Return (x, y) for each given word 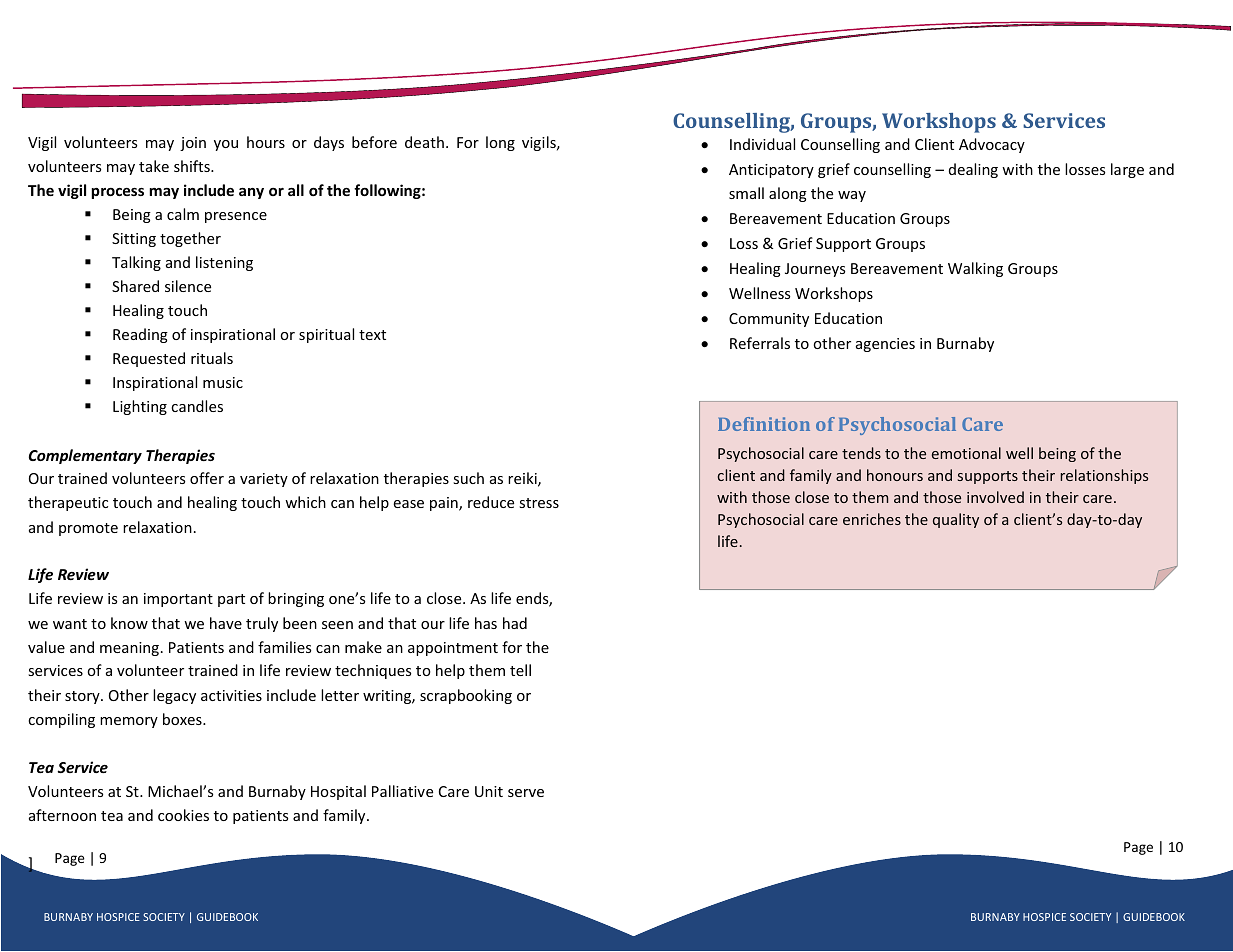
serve (526, 793)
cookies (183, 815)
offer (207, 478)
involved (995, 497)
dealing (973, 170)
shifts (193, 166)
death (424, 142)
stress (539, 503)
